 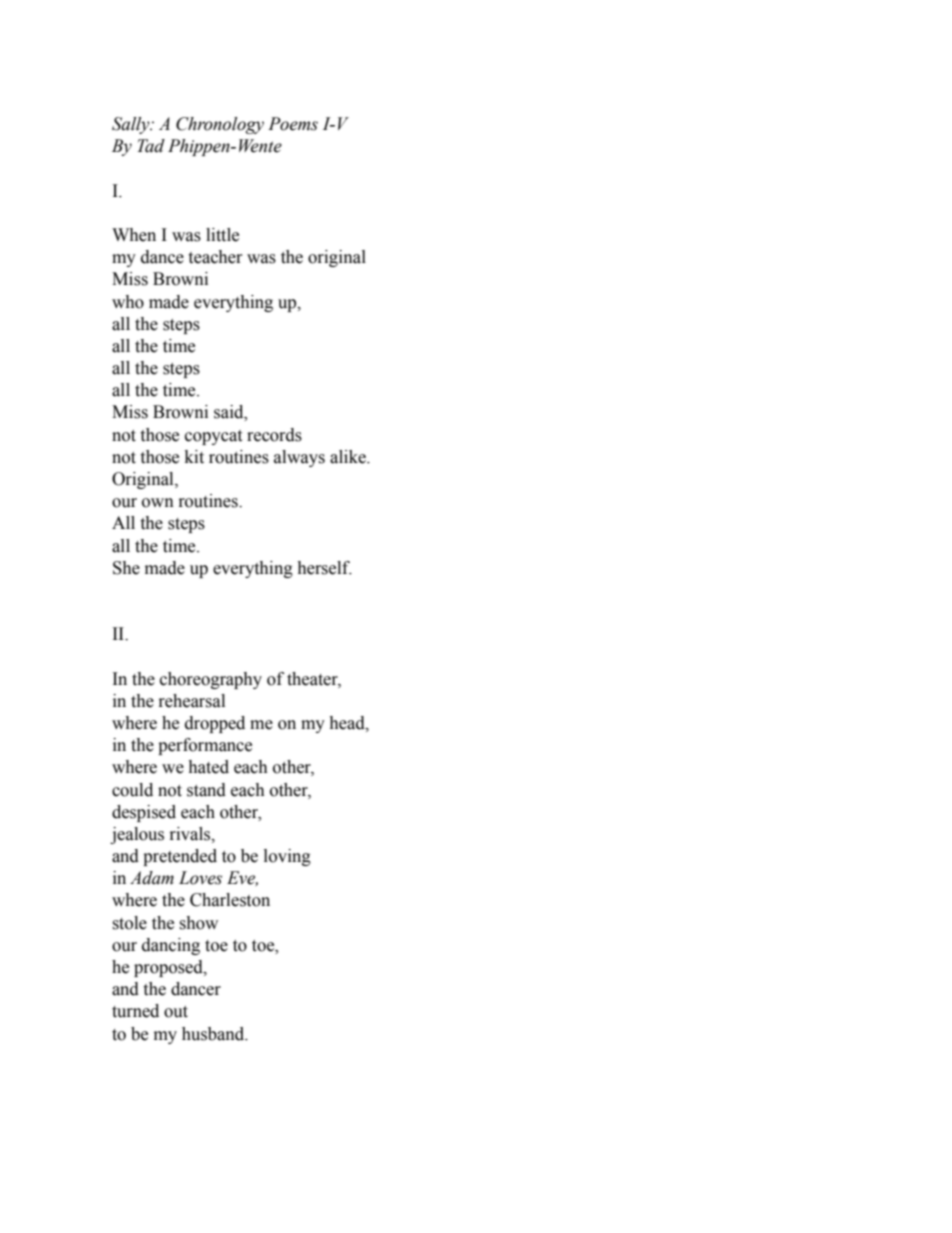 What do you see at coordinates (194, 457) in the page?
I see `kit` at bounding box center [194, 457].
